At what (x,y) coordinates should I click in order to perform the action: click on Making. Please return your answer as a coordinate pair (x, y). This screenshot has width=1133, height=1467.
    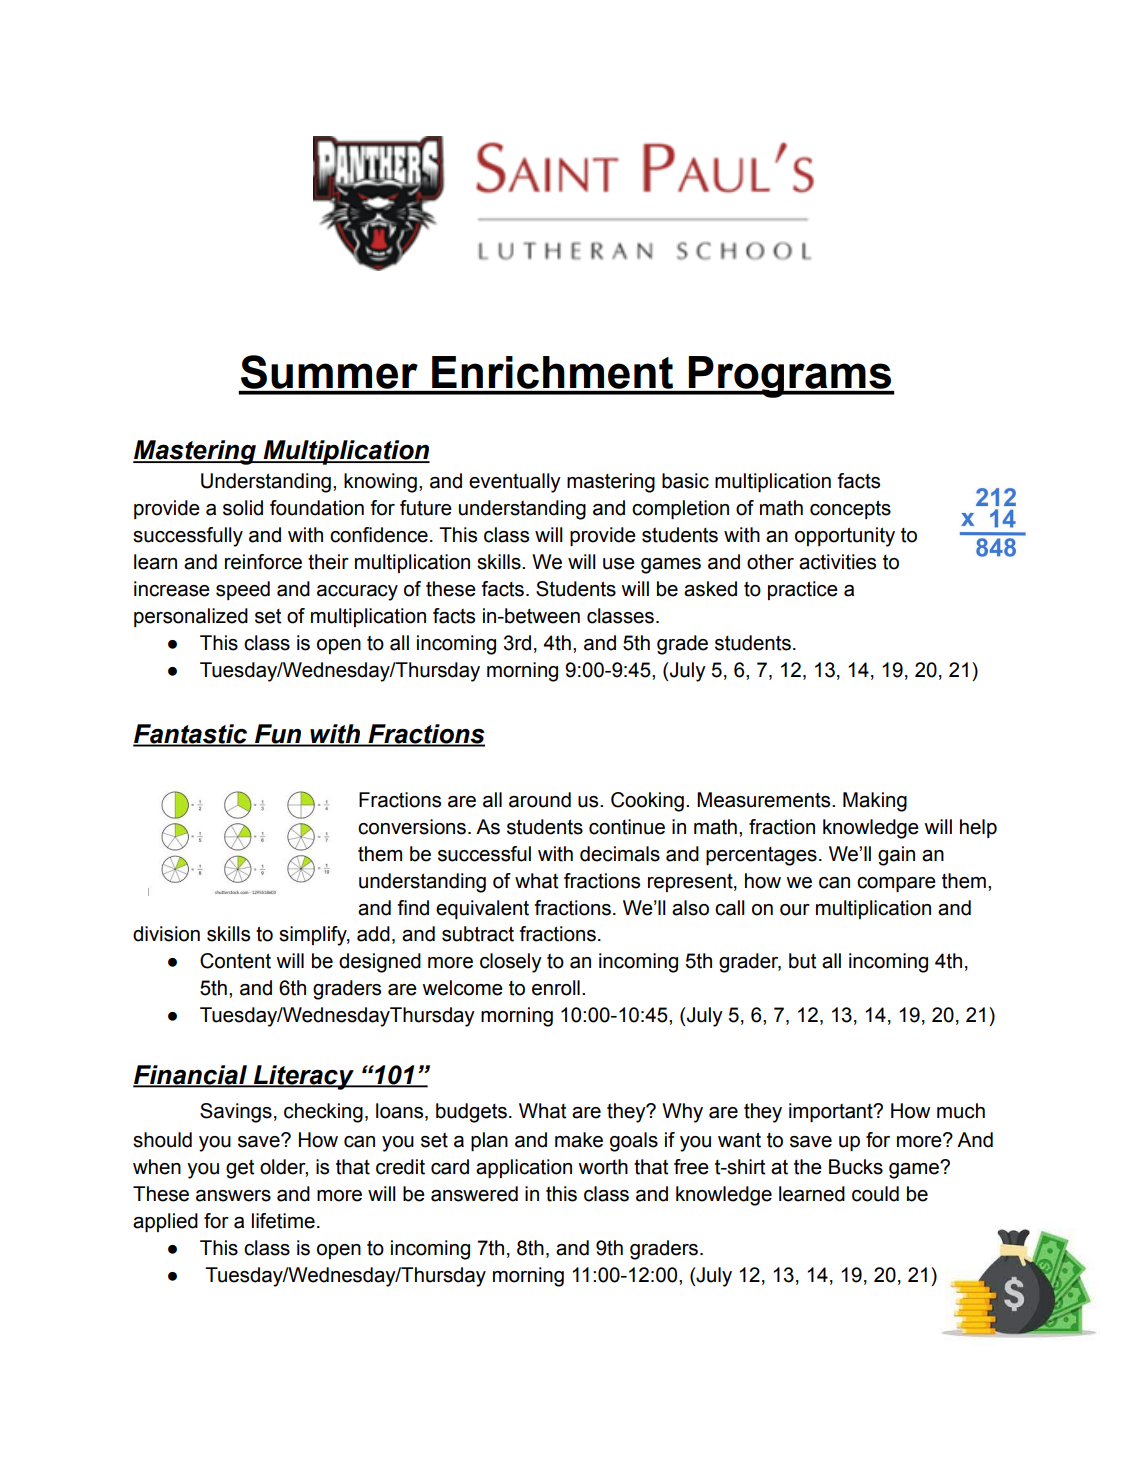
    Looking at the image, I should click on (875, 802).
